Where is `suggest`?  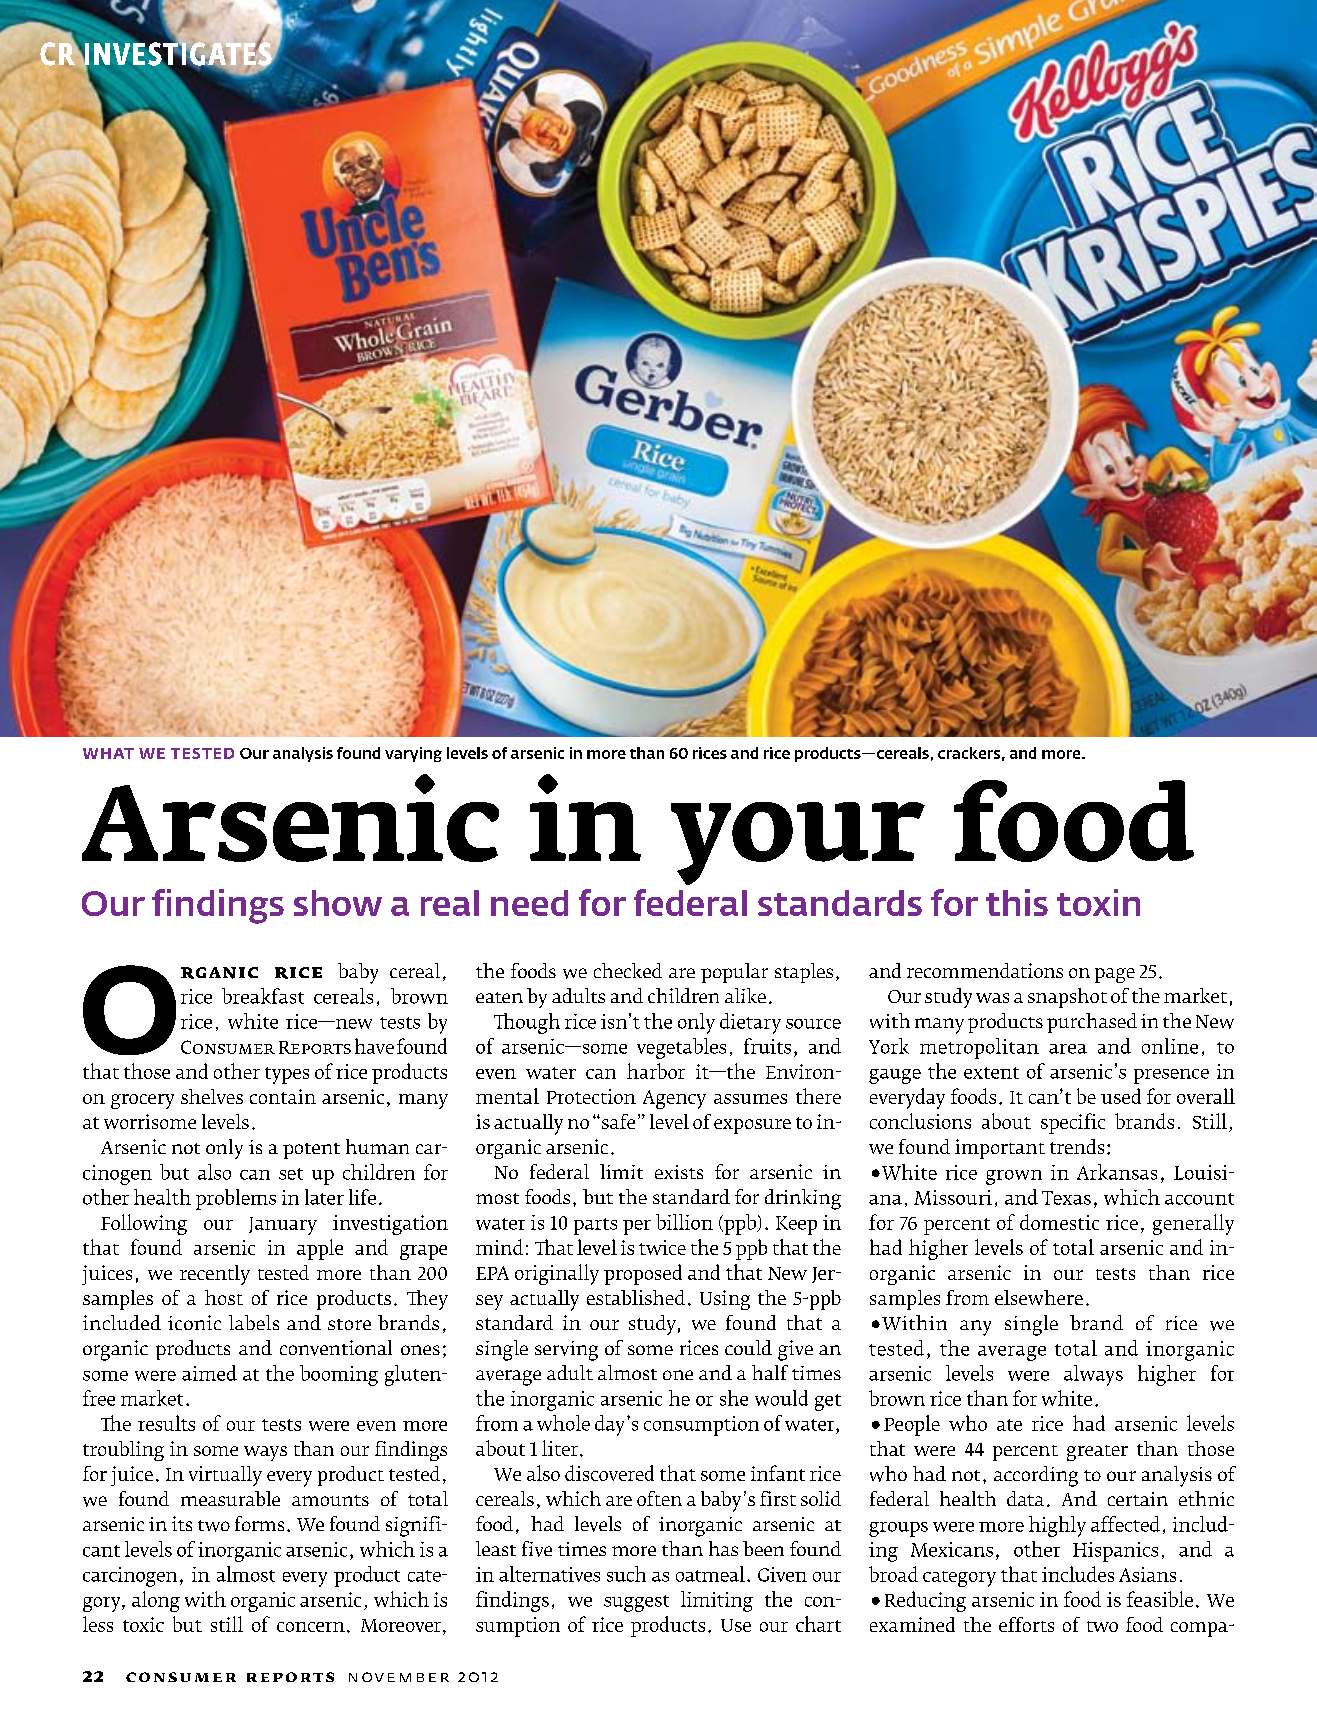 suggest is located at coordinates (636, 1603).
